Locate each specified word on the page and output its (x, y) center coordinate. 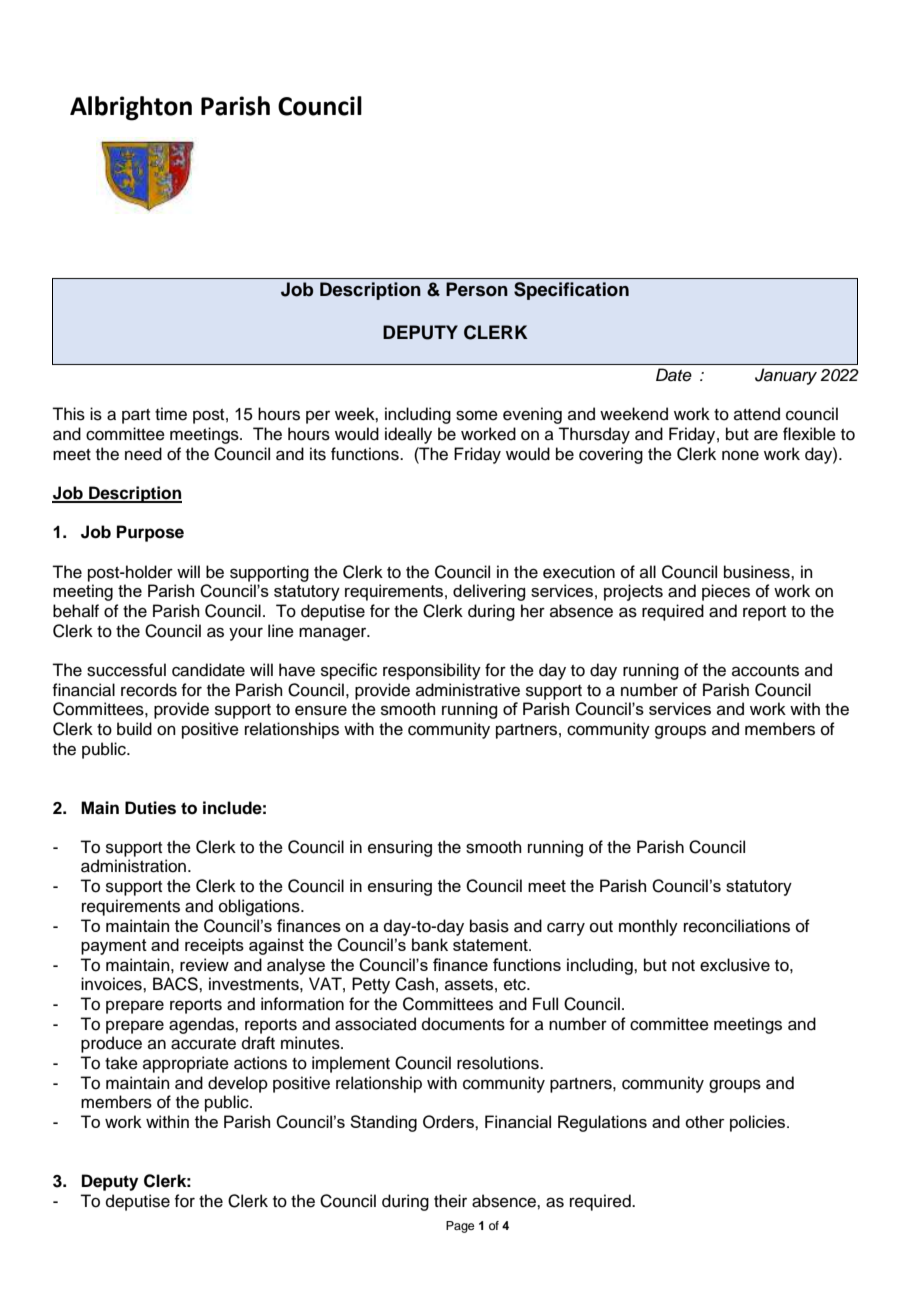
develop (238, 1084)
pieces (726, 592)
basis (489, 926)
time (171, 414)
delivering (489, 592)
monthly (648, 927)
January (786, 376)
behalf (76, 611)
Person (477, 289)
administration (135, 866)
